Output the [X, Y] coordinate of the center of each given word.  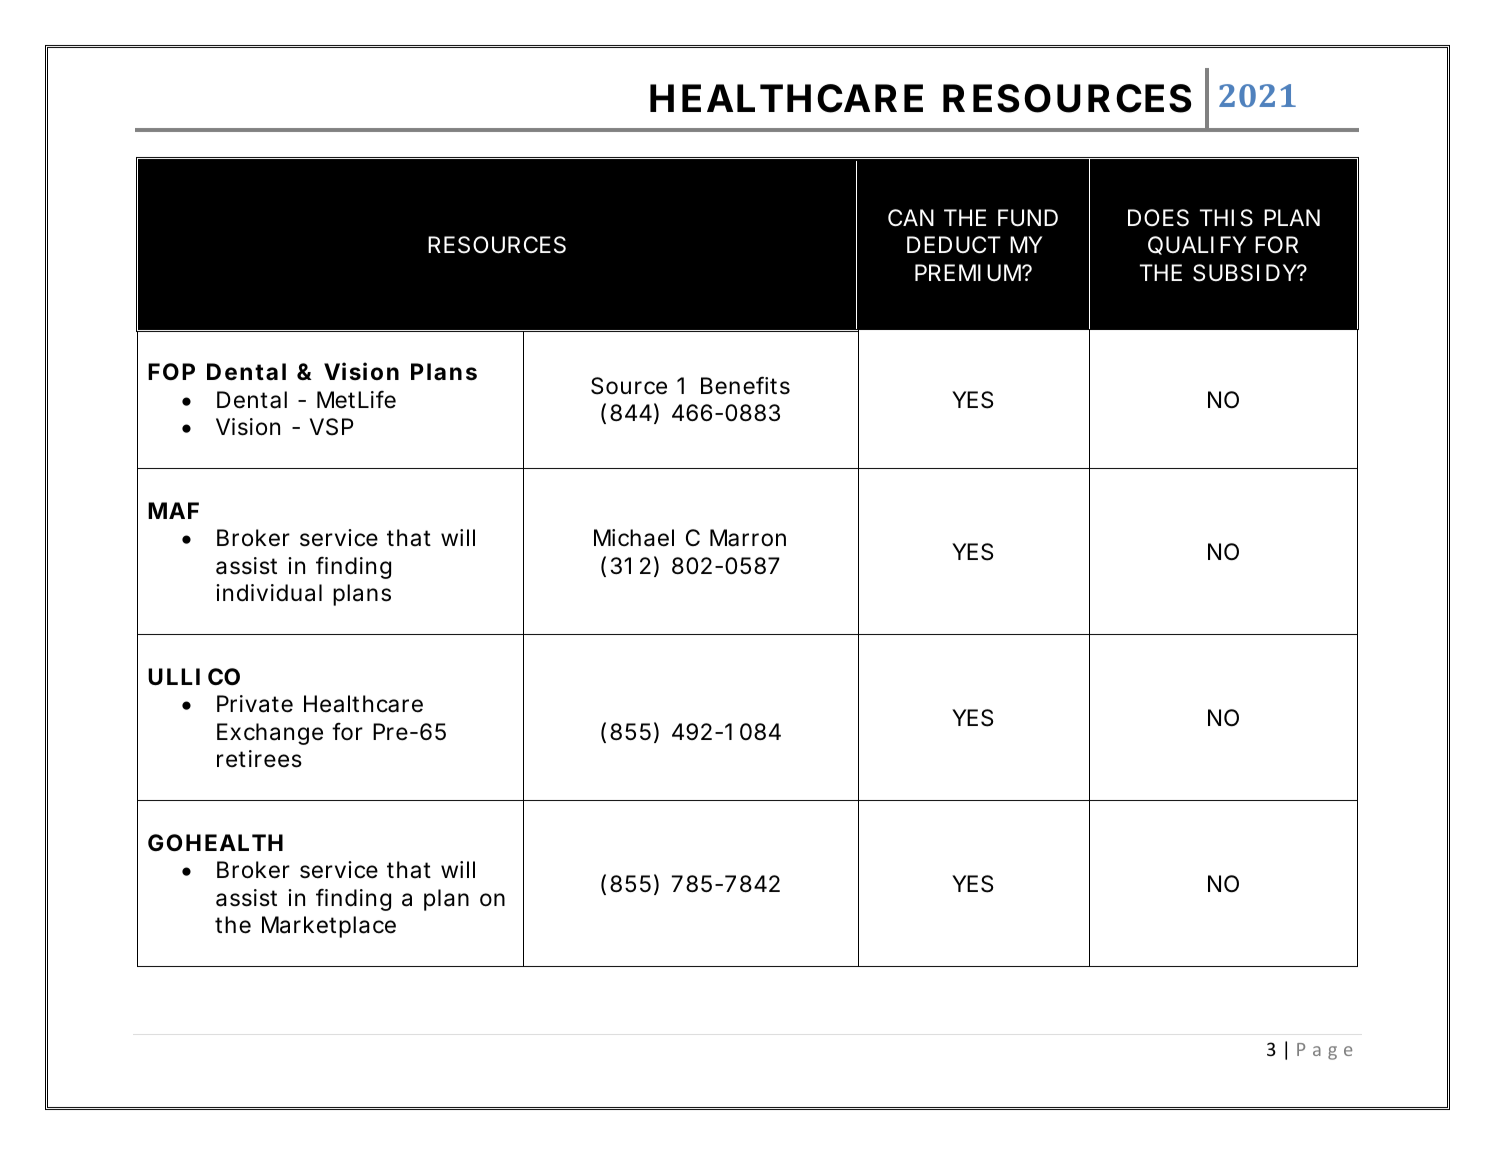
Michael [634, 538]
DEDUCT [953, 245]
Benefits [745, 385]
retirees [259, 759]
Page [1324, 1051]
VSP [332, 427]
